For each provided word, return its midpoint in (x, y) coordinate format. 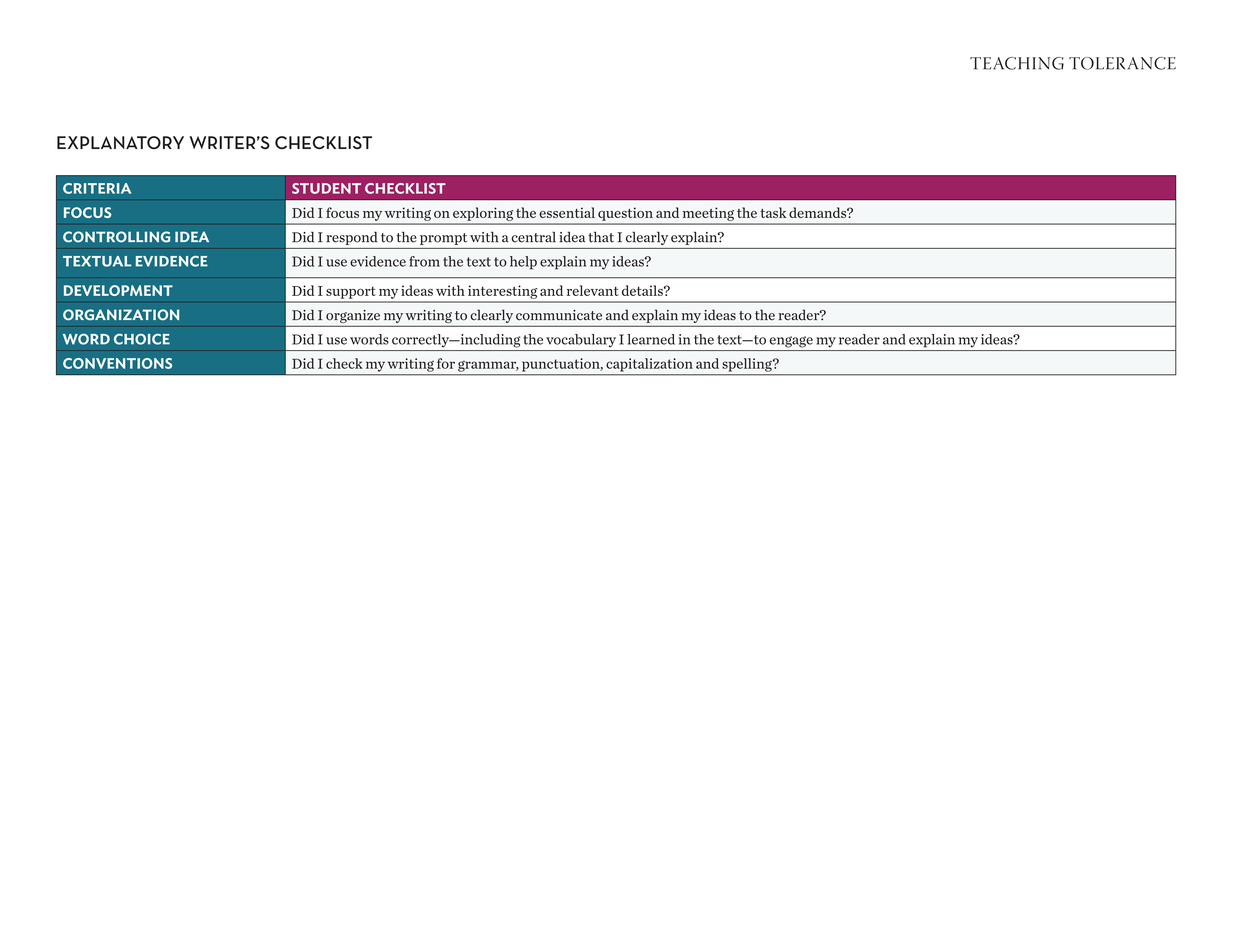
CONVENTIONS (117, 363)
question (625, 214)
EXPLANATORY (120, 142)
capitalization (649, 365)
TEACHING (1017, 63)
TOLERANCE (1122, 63)
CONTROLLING (116, 237)
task (773, 212)
